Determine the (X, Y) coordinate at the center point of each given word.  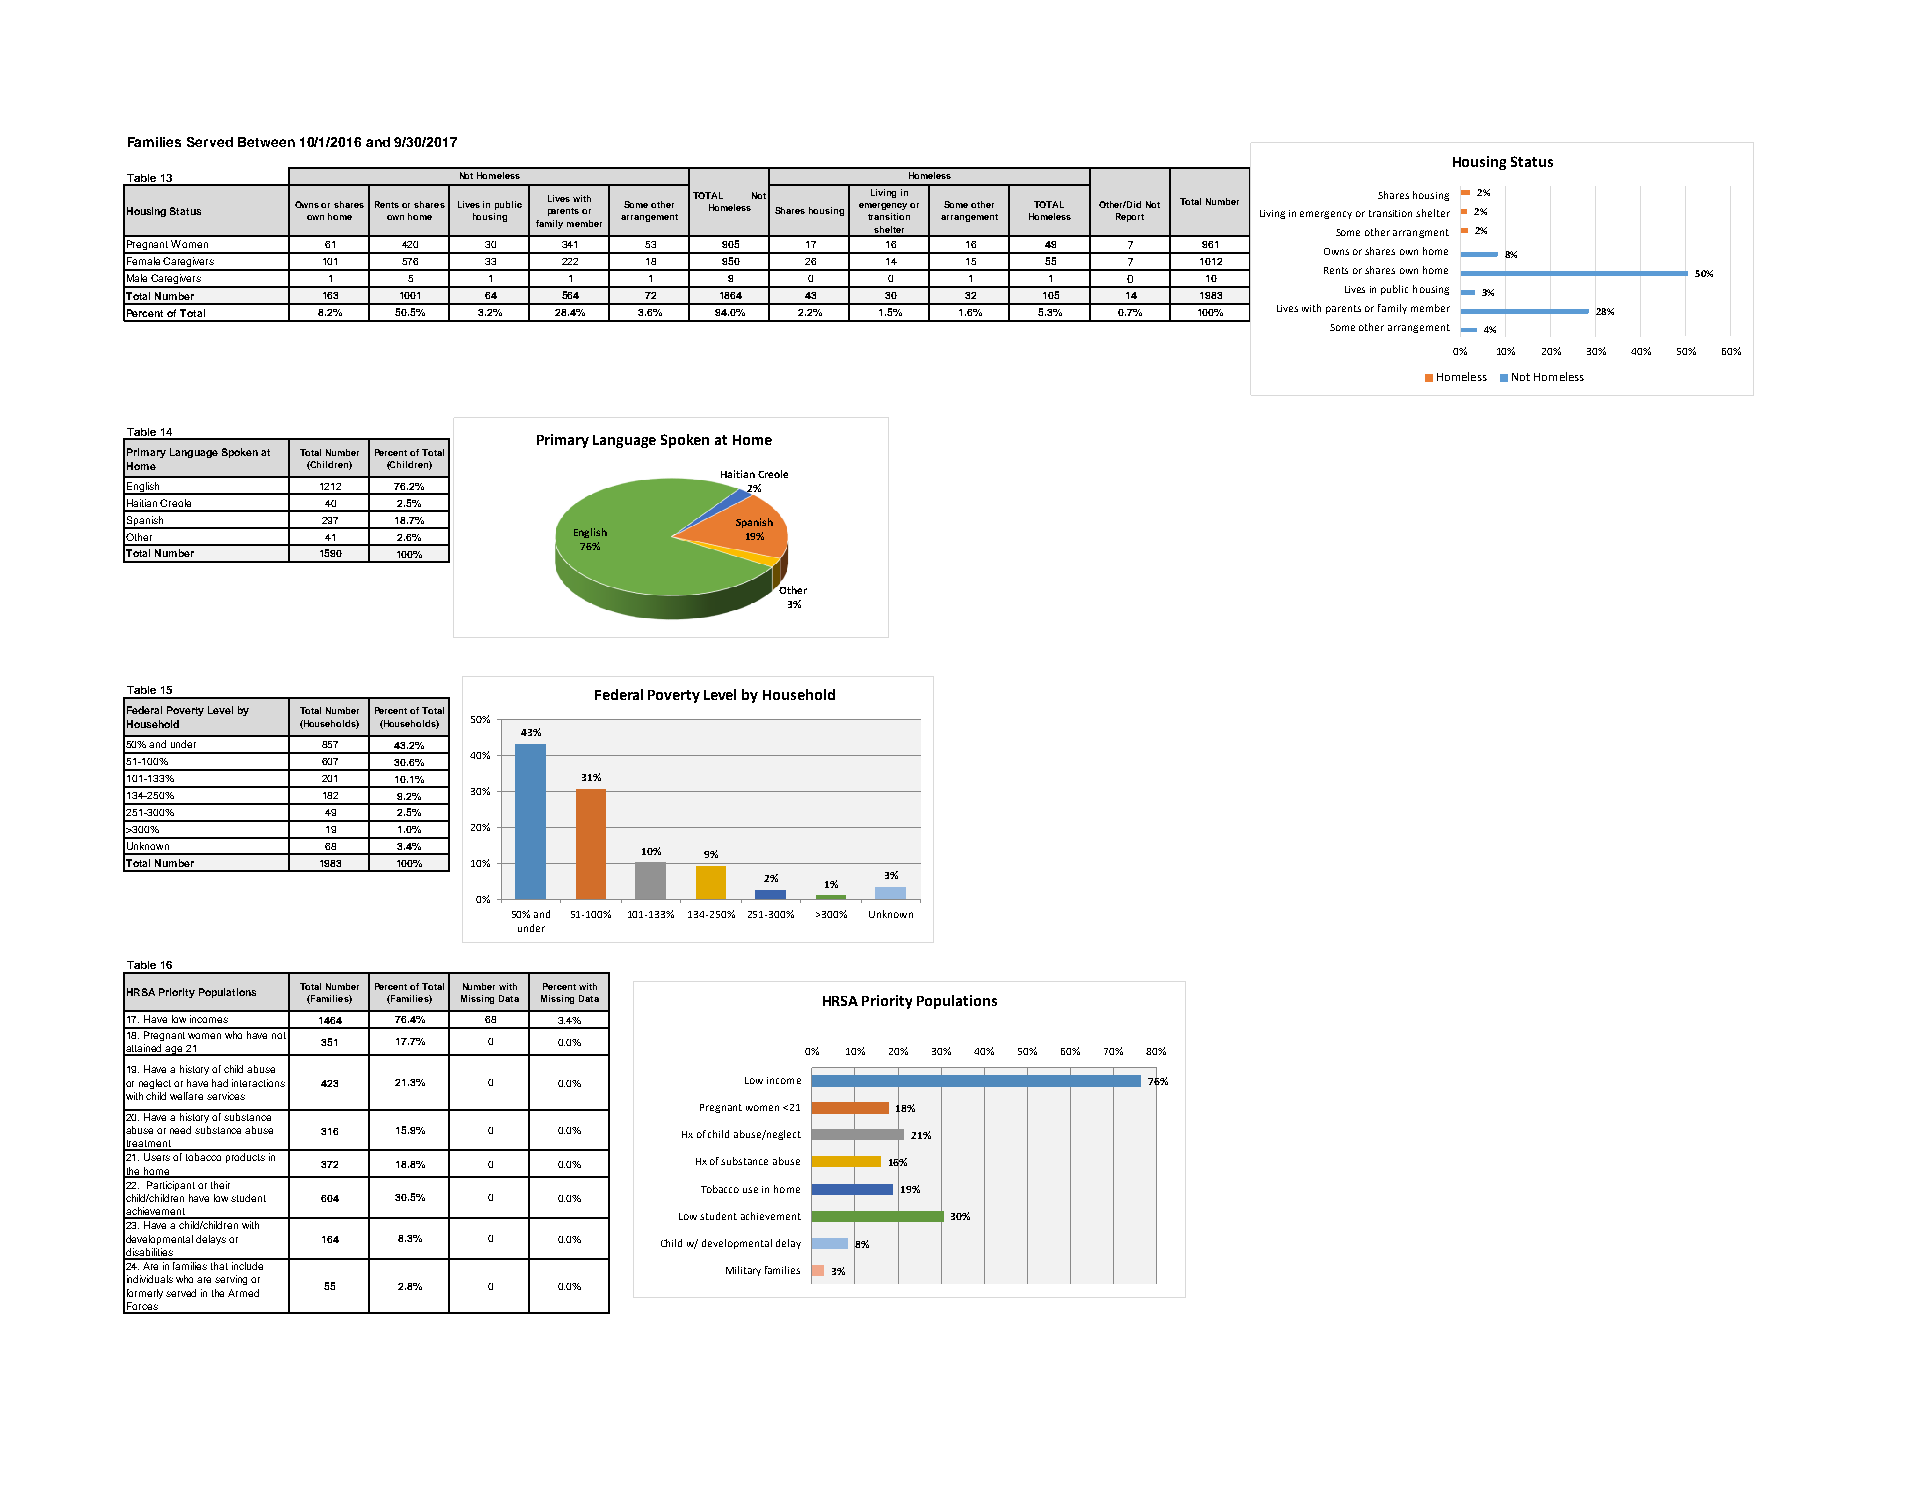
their (220, 1185)
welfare (186, 1096)
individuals (150, 1279)
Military (743, 1271)
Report (1130, 217)
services (226, 1096)
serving (231, 1280)
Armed (243, 1293)
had (220, 1083)
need (180, 1130)
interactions (258, 1083)
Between (266, 142)
